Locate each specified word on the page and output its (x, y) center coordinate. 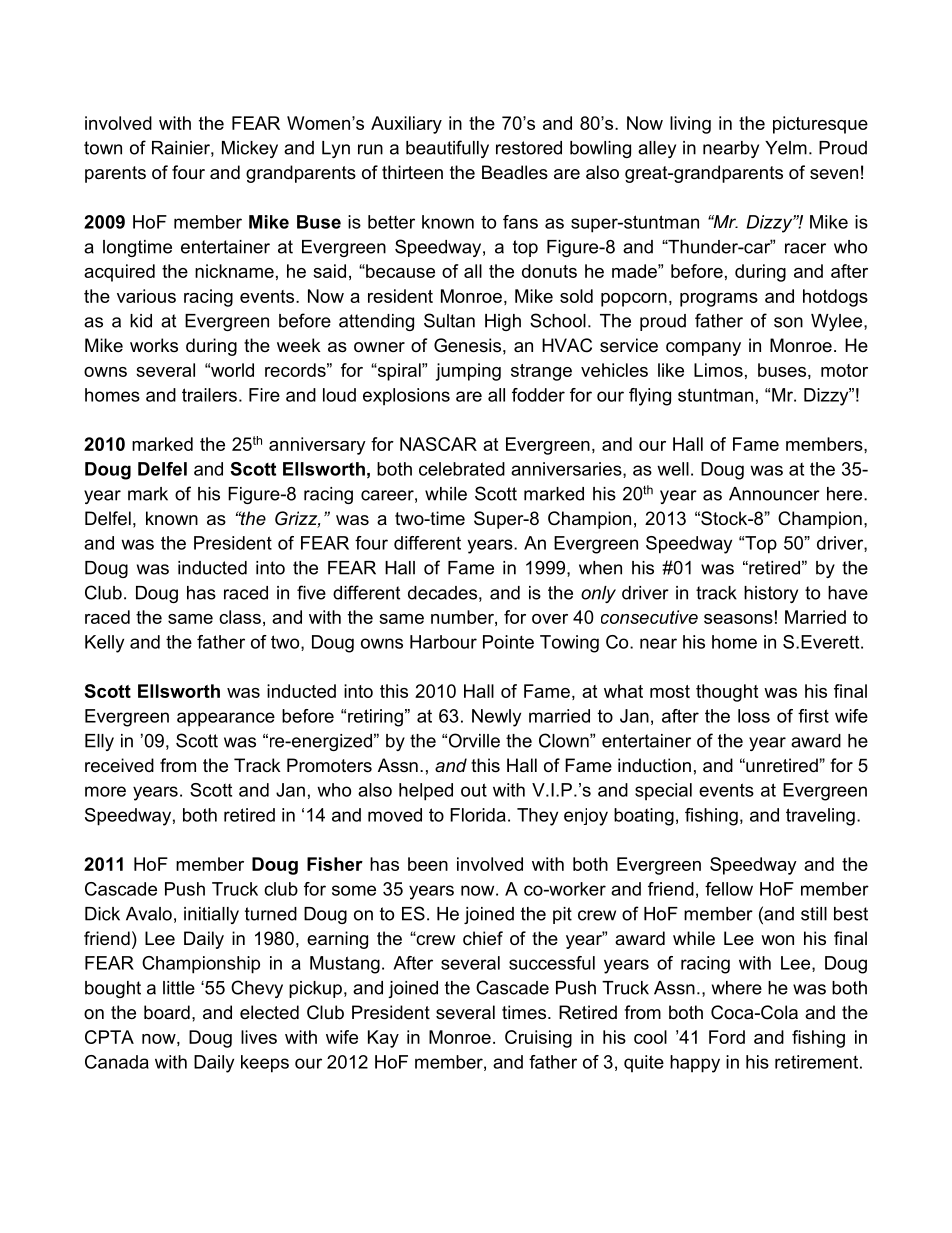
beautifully (447, 149)
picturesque (820, 125)
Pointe (508, 642)
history (771, 594)
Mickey (250, 149)
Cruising (538, 1039)
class (240, 617)
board (167, 1012)
